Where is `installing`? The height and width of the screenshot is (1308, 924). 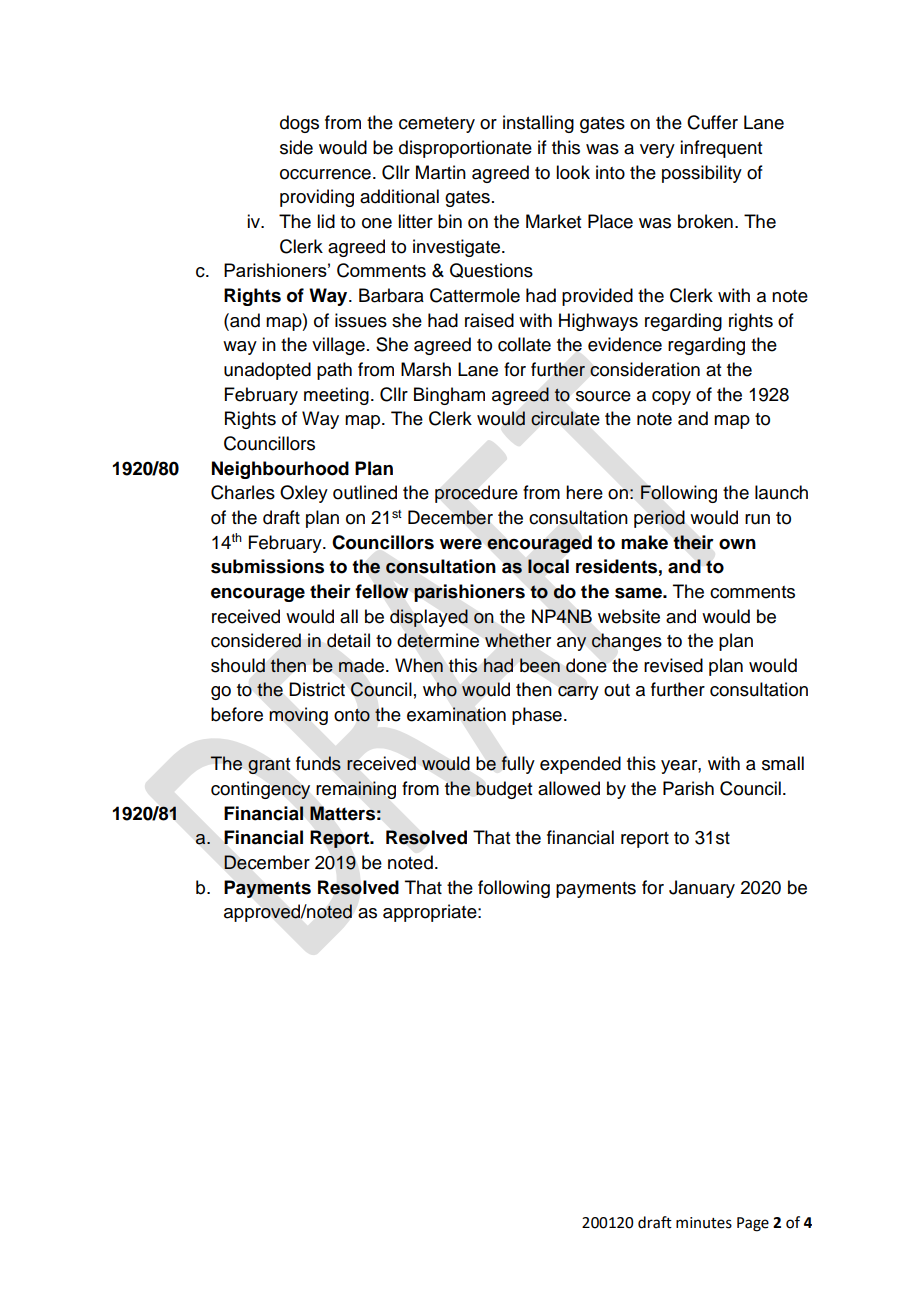
installing is located at coordinates (538, 124).
